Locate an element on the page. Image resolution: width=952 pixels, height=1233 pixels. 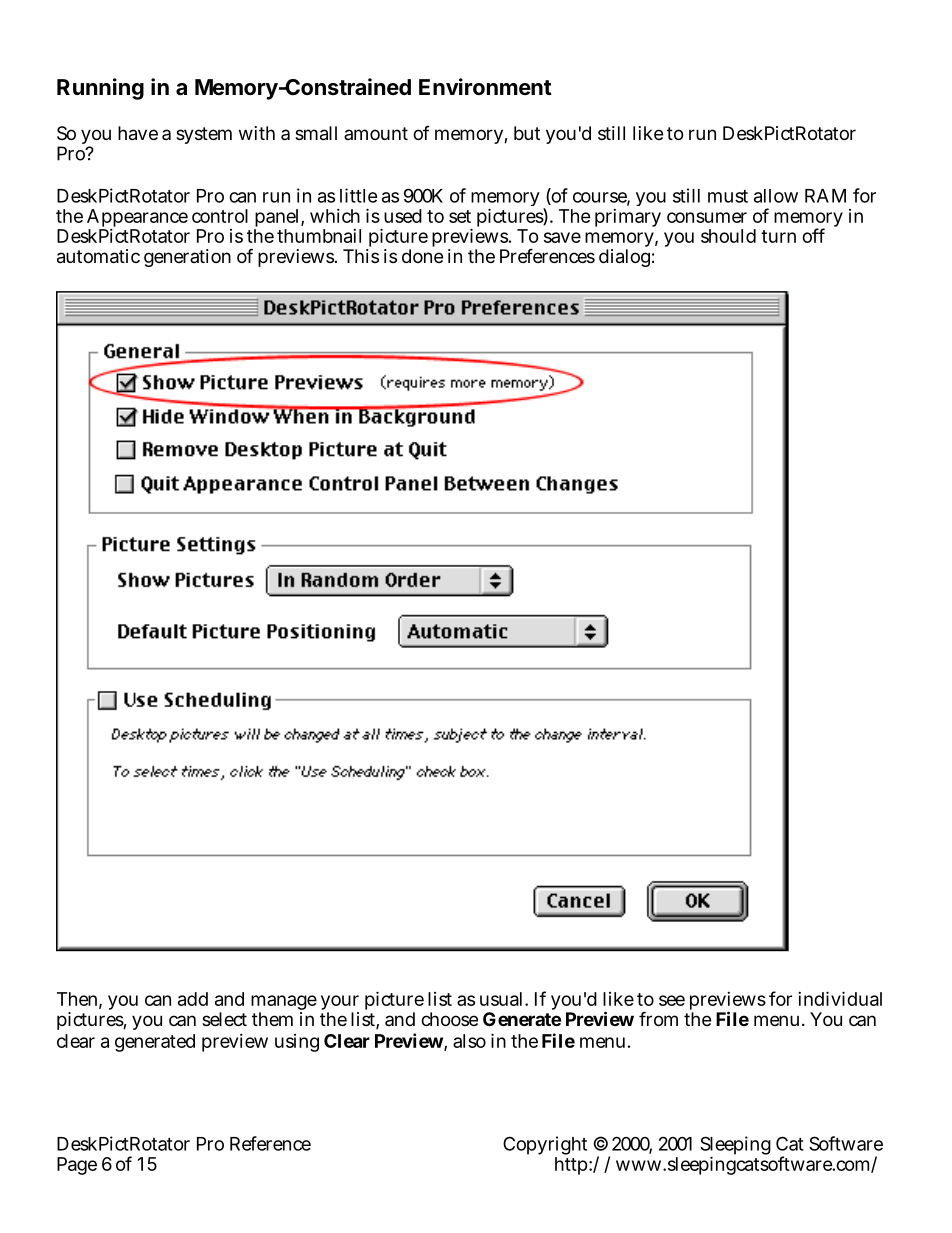
should is located at coordinates (728, 236).
